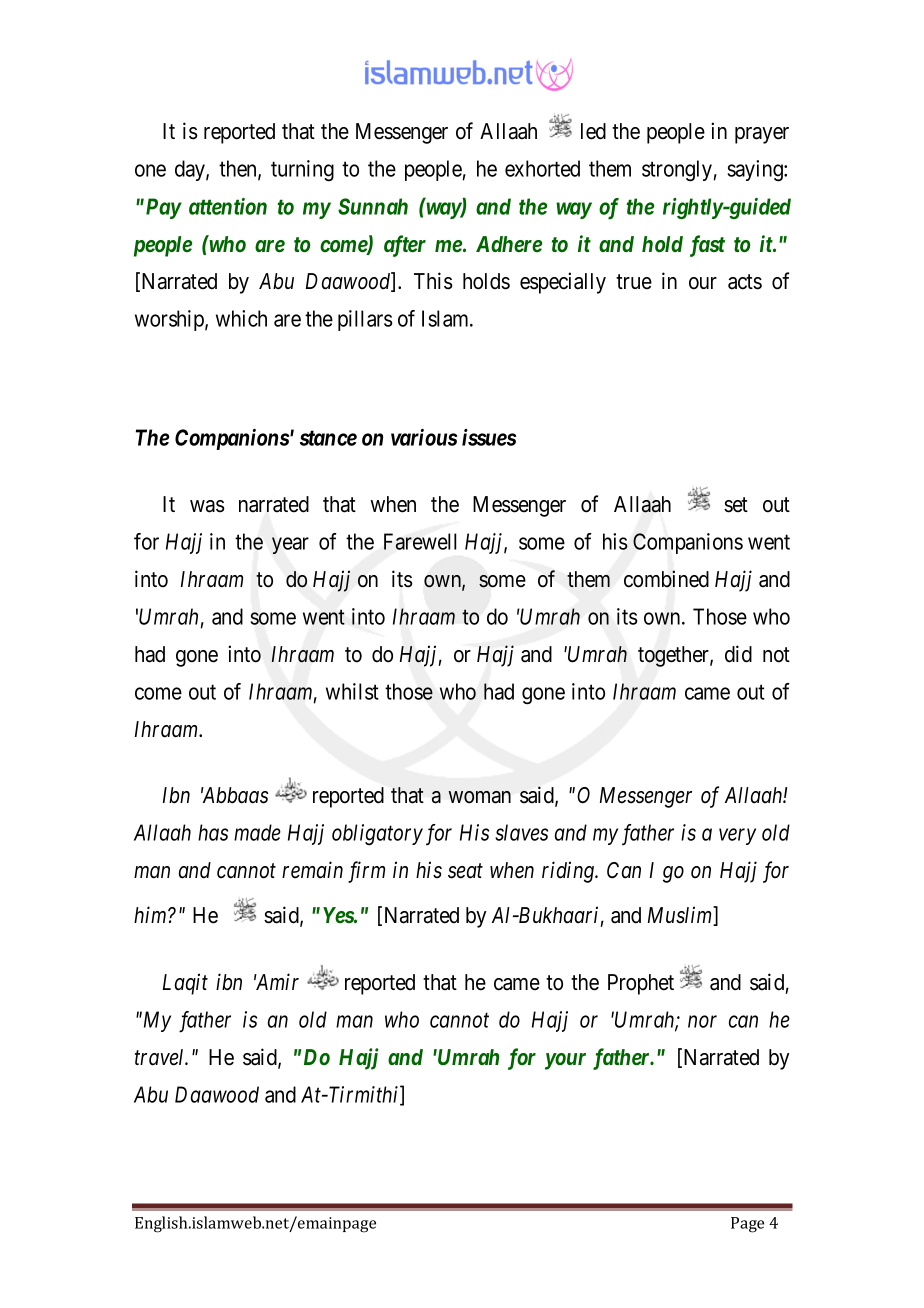  I want to click on various, so click(424, 437).
